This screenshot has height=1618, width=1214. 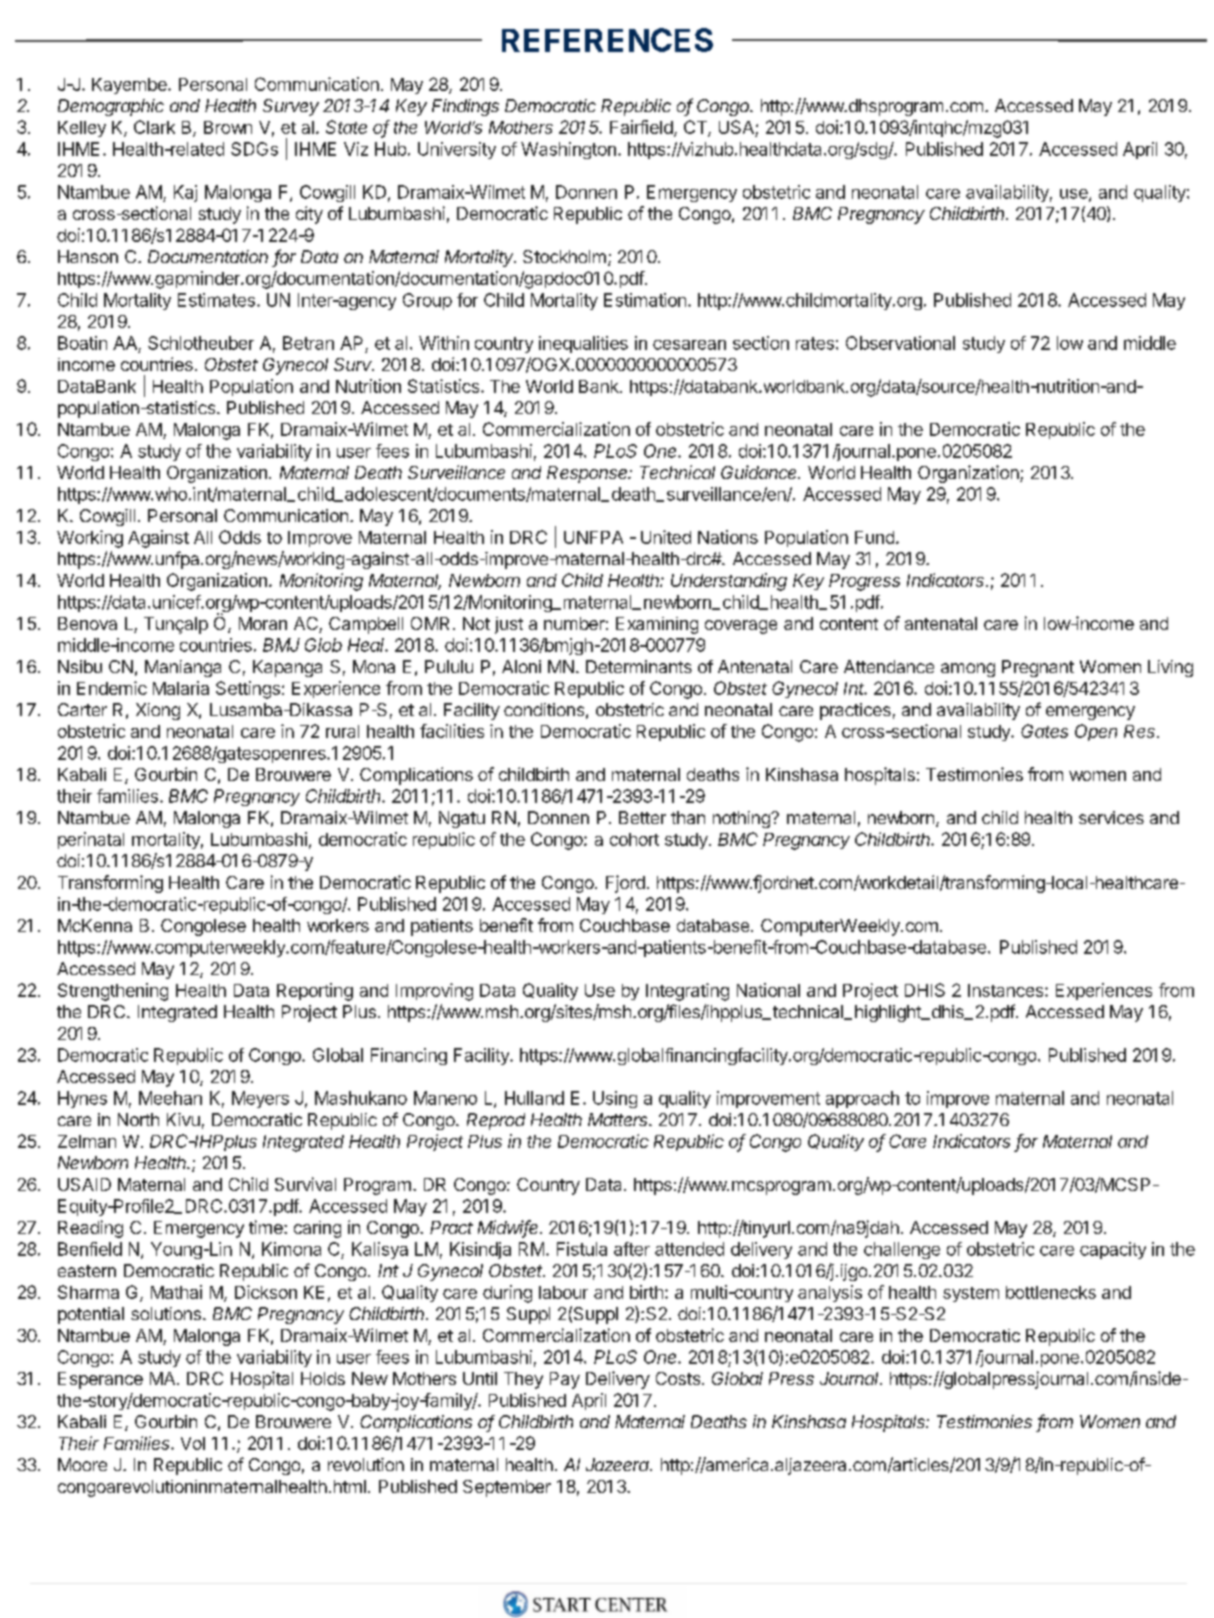 I want to click on Moran, so click(x=263, y=623).
